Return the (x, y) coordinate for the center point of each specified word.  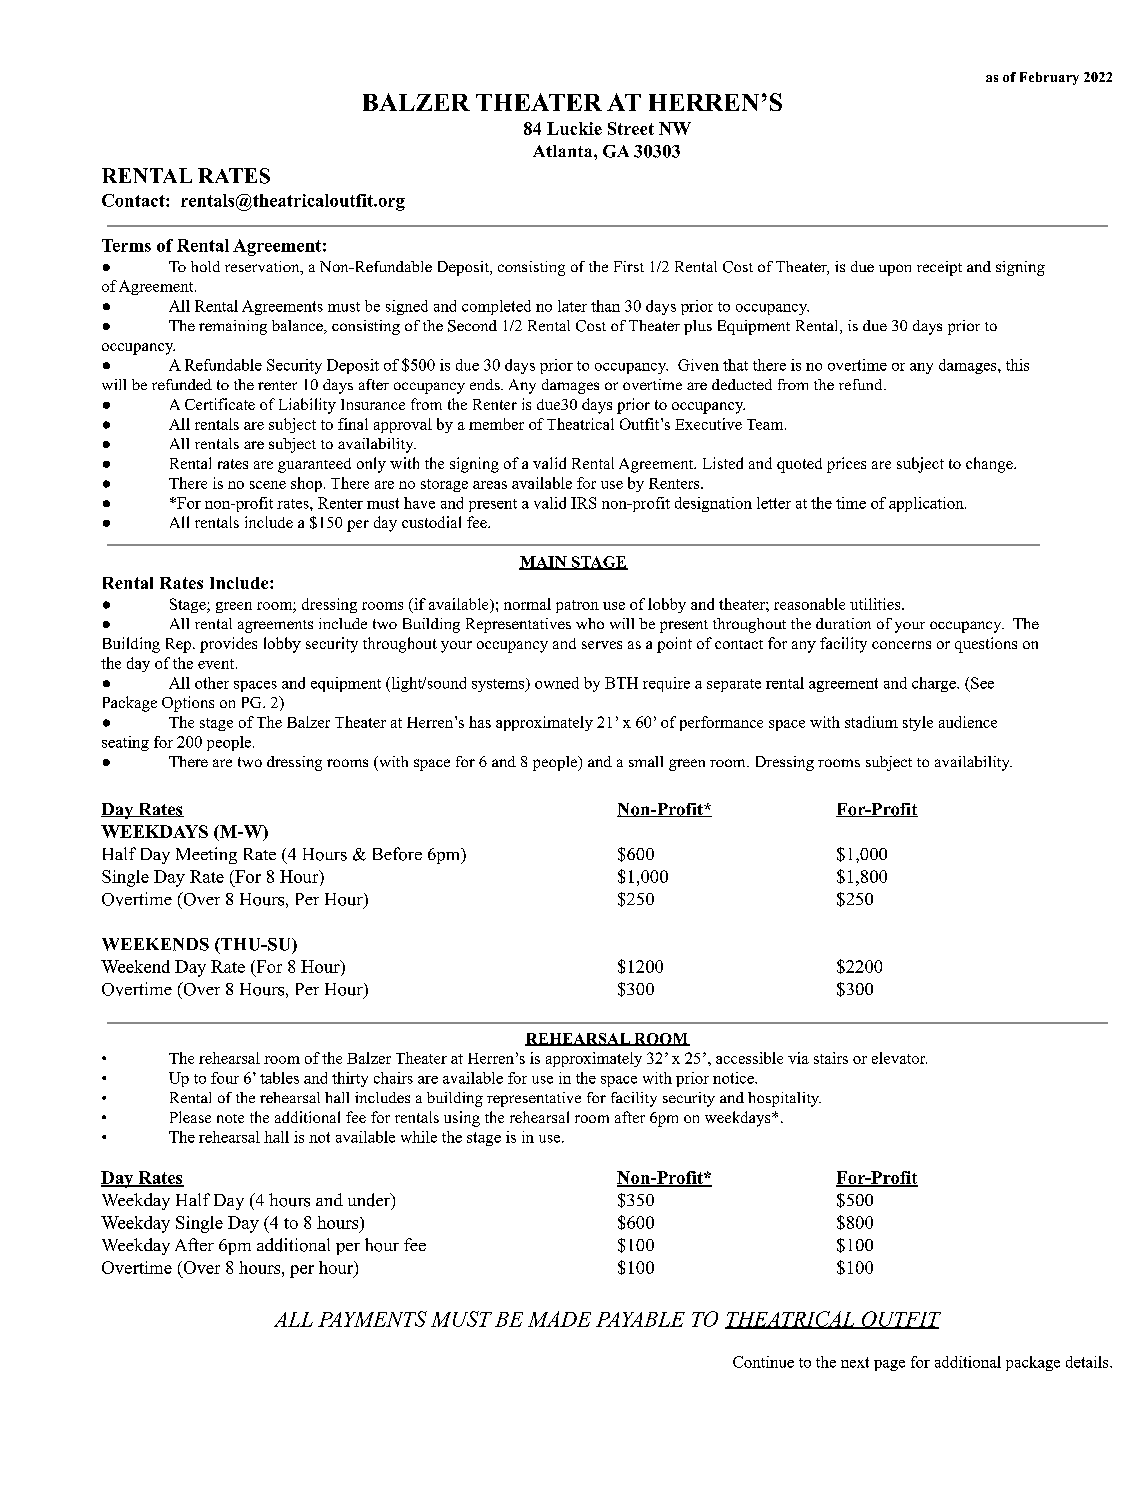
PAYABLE (640, 1319)
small (646, 761)
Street (631, 128)
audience (968, 722)
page (889, 1365)
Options (188, 704)
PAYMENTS (372, 1319)
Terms (126, 245)
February (1049, 78)
